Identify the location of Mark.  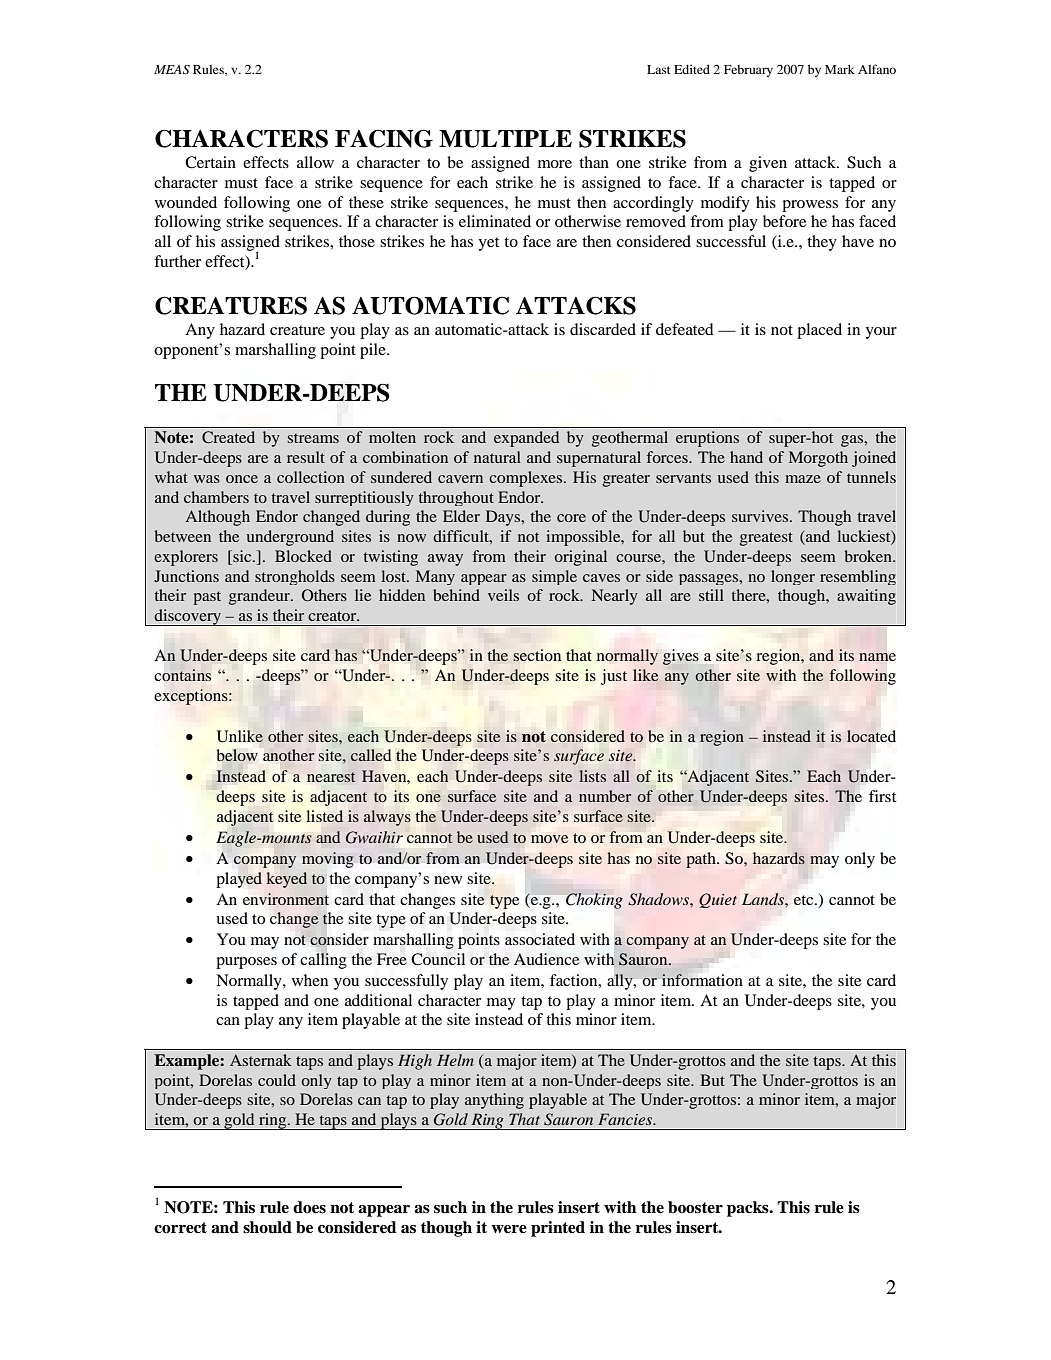
(840, 69).
